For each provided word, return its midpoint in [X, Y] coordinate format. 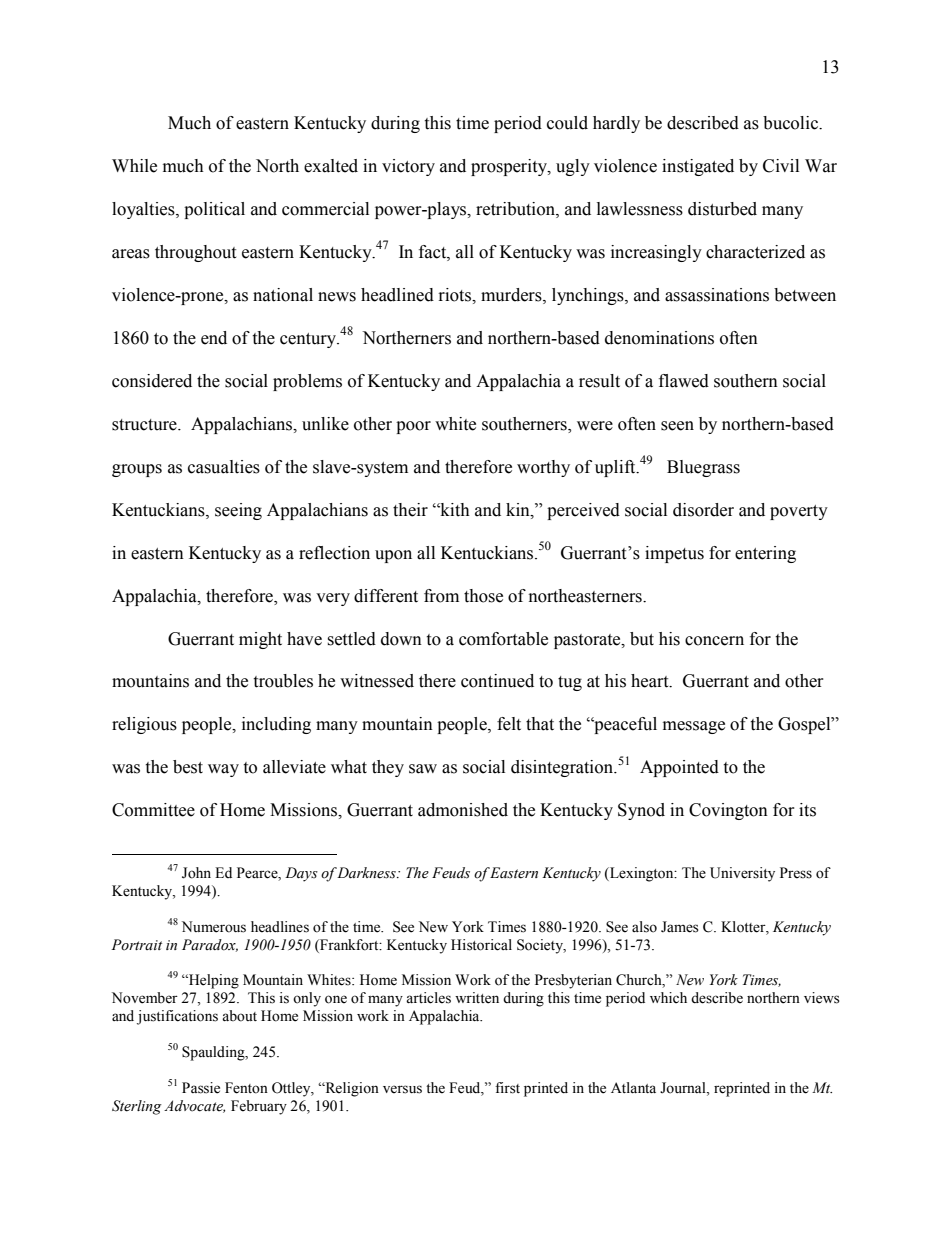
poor [413, 427]
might [260, 640]
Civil [781, 166]
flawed [684, 381]
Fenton [246, 1088]
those [483, 596]
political [214, 210]
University [742, 874]
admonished [463, 810]
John [196, 873]
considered [152, 381]
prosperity [510, 167]
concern [714, 641]
